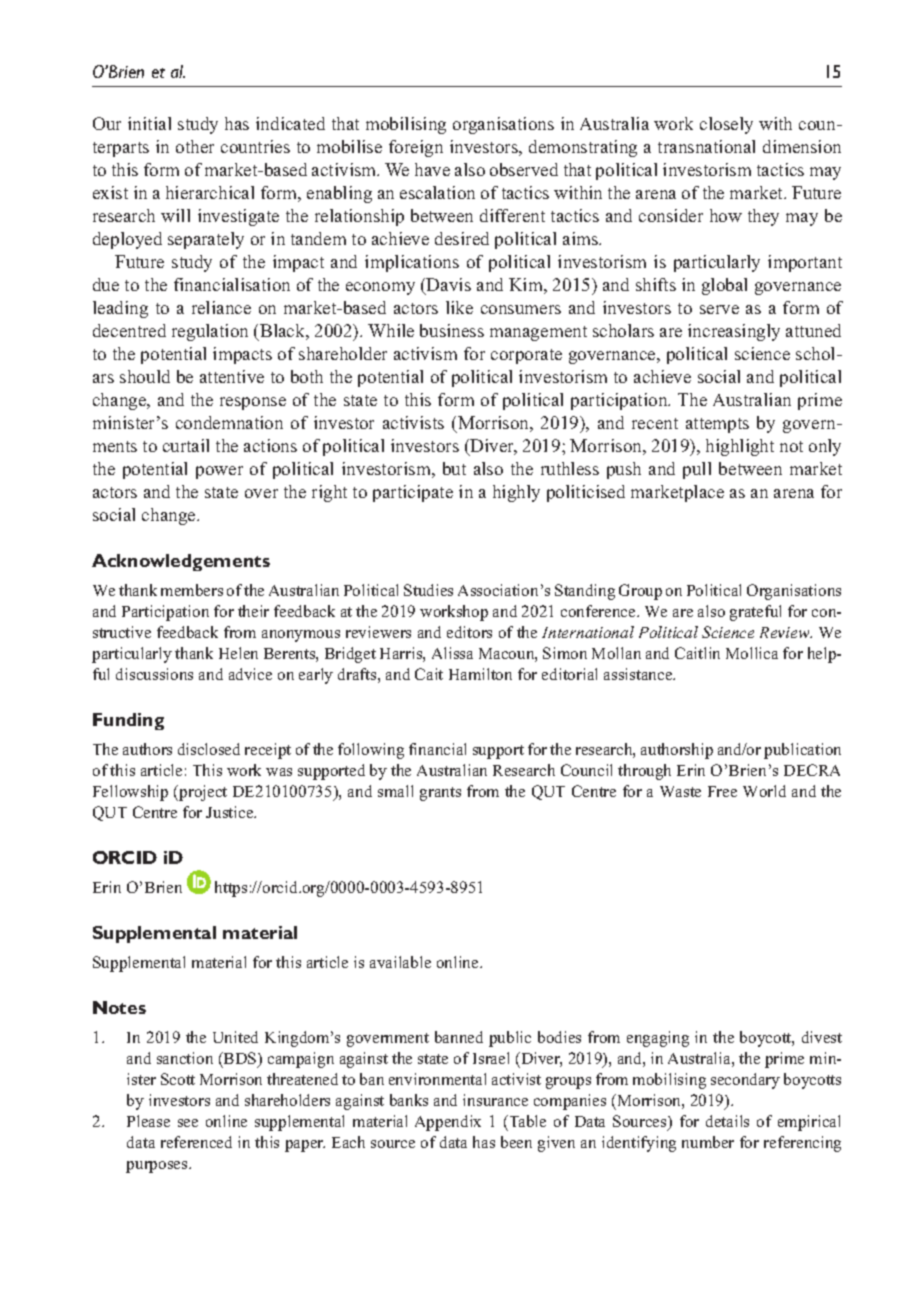  I want to click on grateful, so click(755, 613).
